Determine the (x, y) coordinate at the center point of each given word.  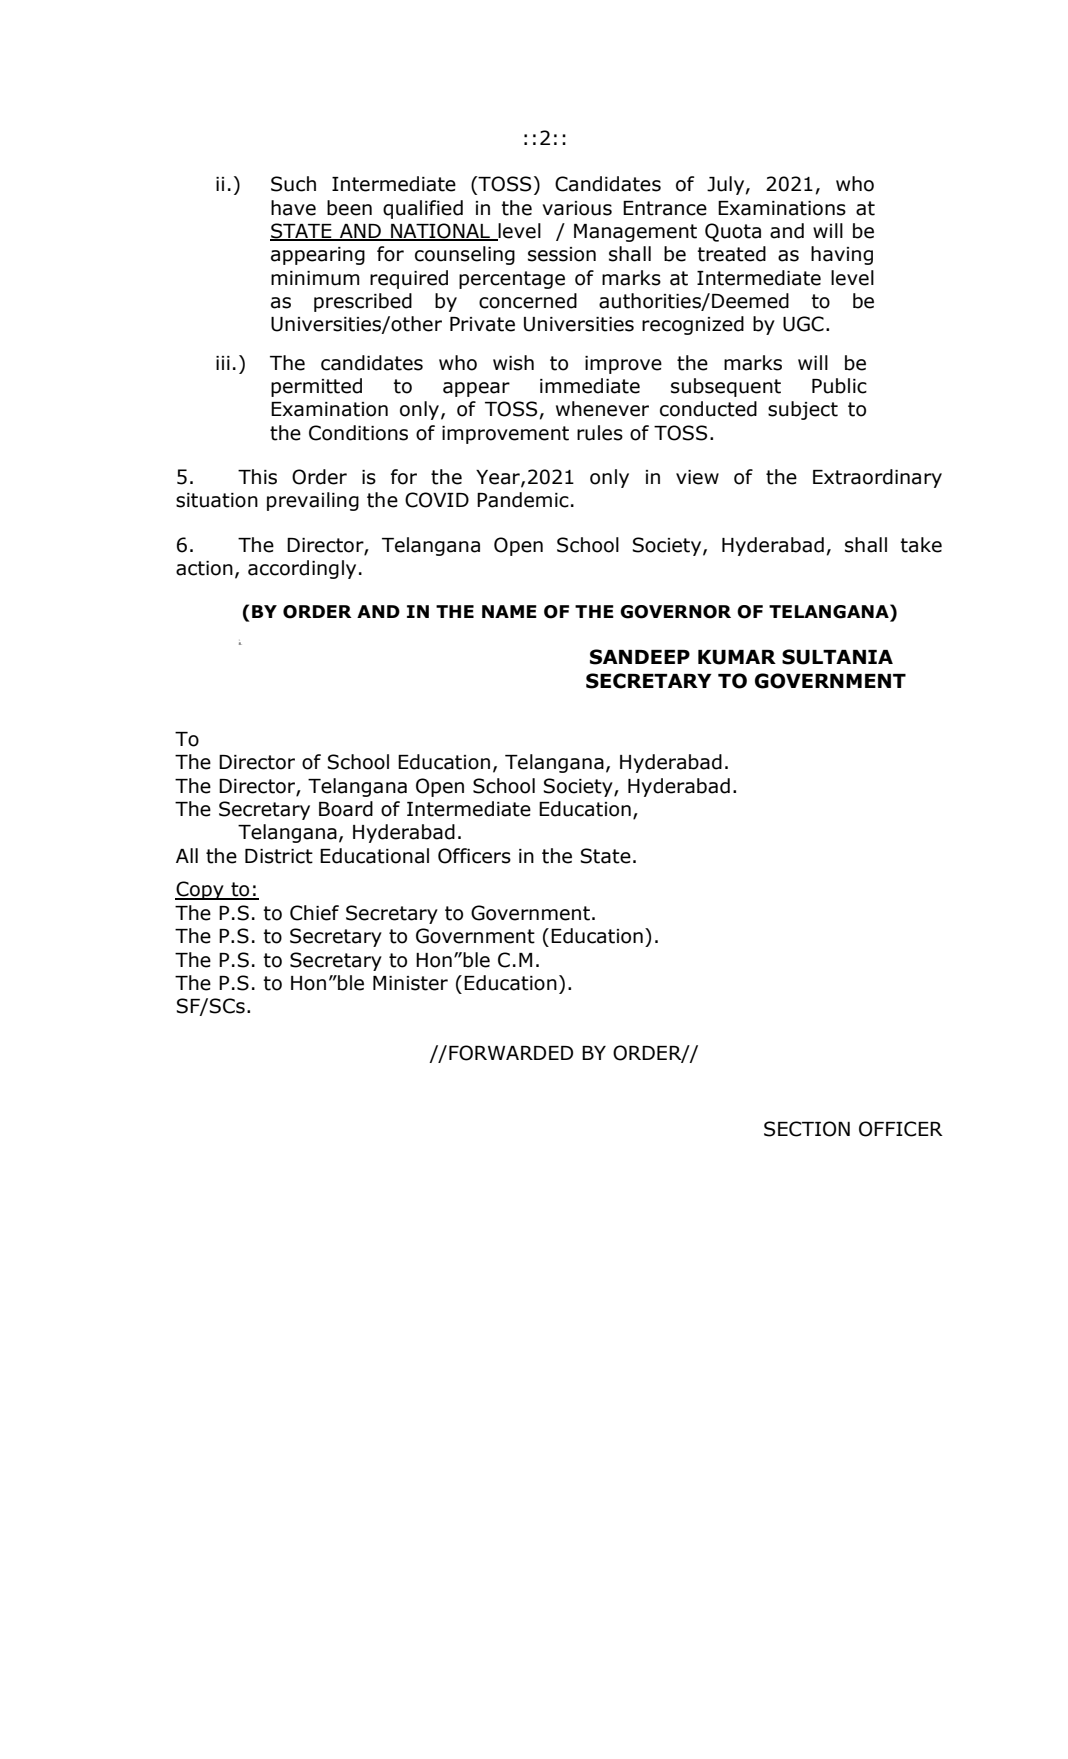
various (577, 208)
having (842, 255)
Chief (314, 913)
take (921, 545)
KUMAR (737, 657)
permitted (316, 387)
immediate (590, 386)
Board (346, 809)
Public (839, 386)
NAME (509, 611)
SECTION (807, 1129)
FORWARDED (511, 1053)
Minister (410, 983)
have (293, 208)
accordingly (302, 569)
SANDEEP (640, 657)
